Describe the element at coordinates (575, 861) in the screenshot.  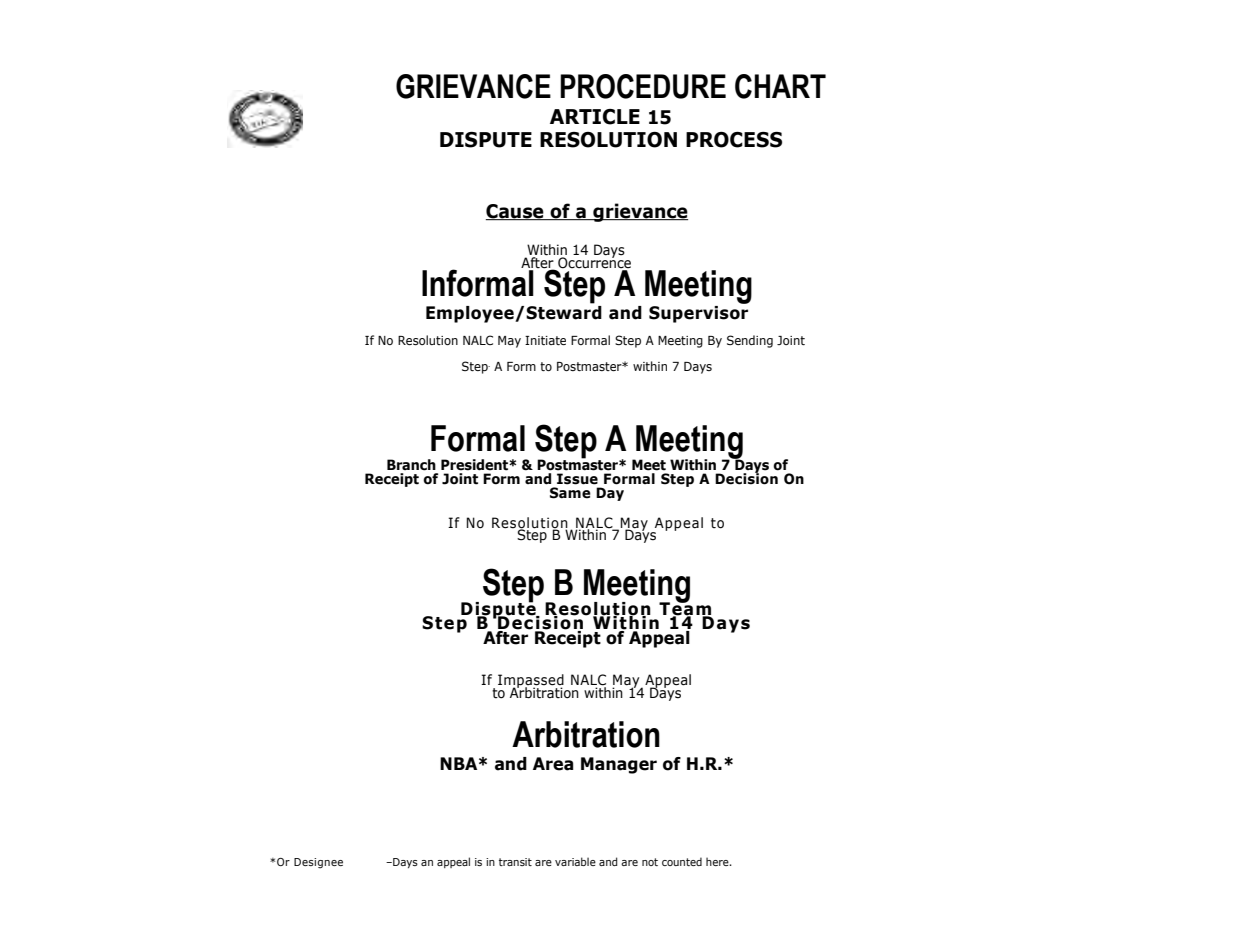
I see `variable` at that location.
